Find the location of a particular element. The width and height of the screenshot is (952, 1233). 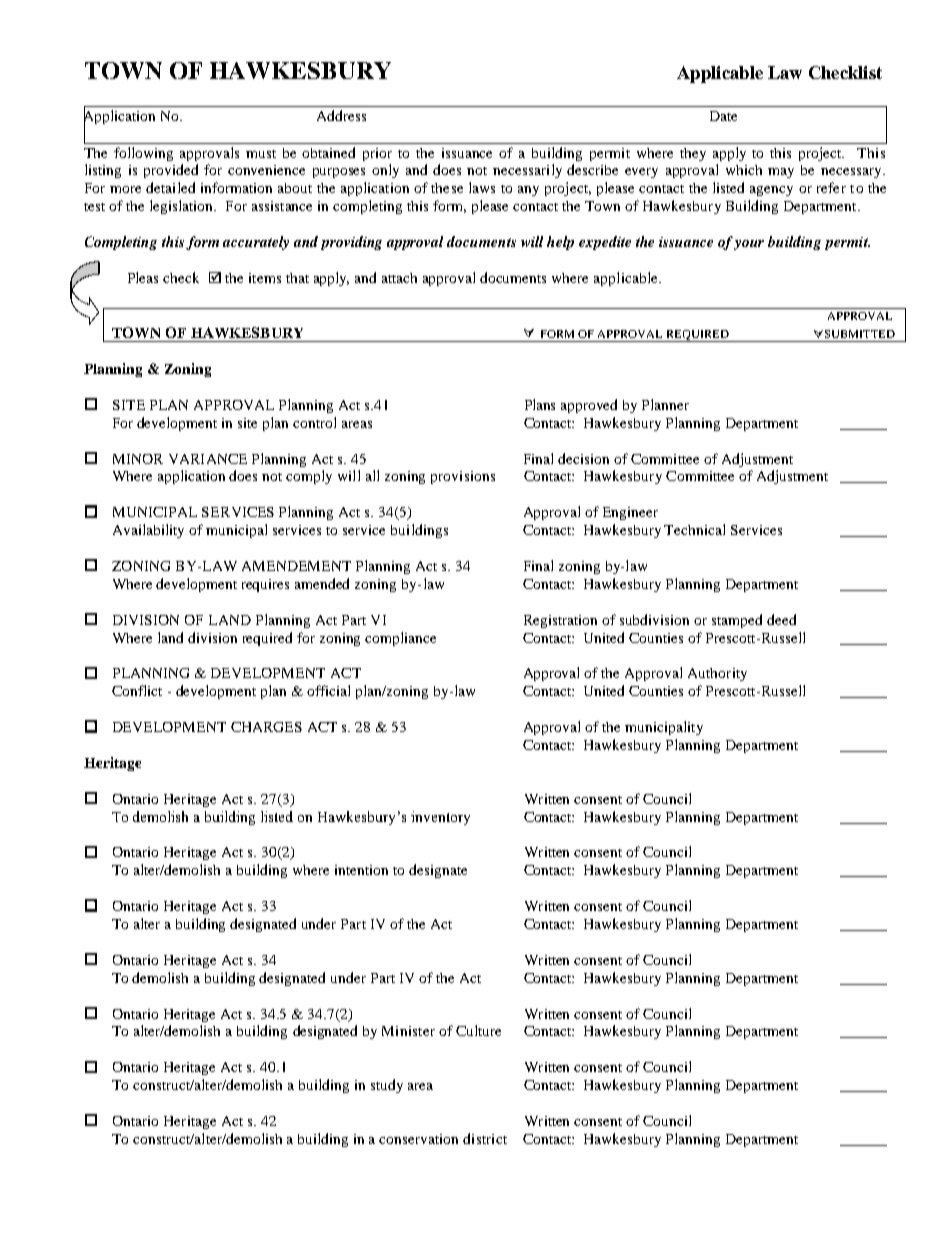

laws is located at coordinates (482, 187).
